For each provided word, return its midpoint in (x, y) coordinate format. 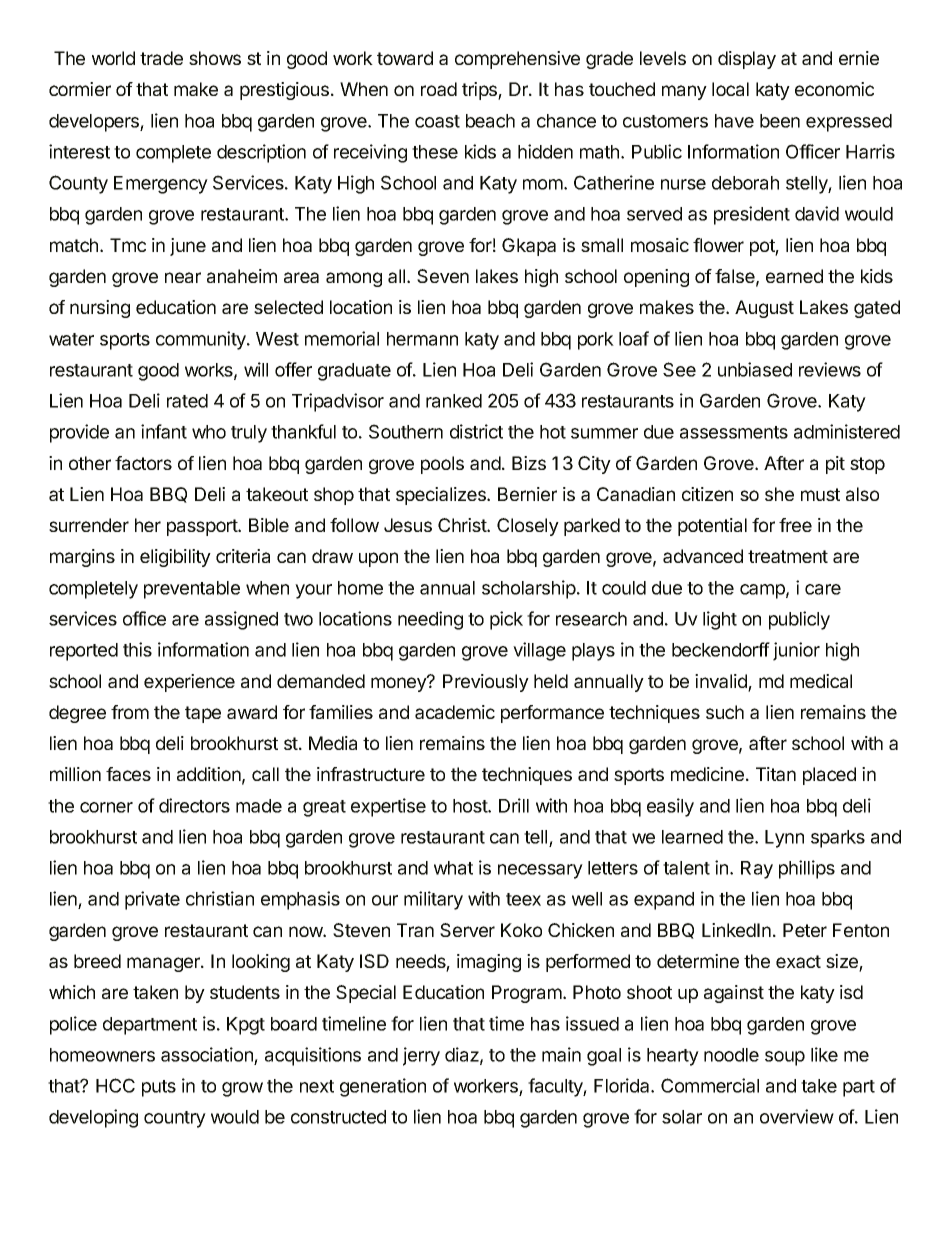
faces (128, 774)
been (780, 121)
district (476, 431)
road (439, 89)
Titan (776, 774)
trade (161, 58)
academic (455, 712)
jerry (421, 1056)
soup (785, 1058)
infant (164, 431)
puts (159, 1088)
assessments (734, 432)
